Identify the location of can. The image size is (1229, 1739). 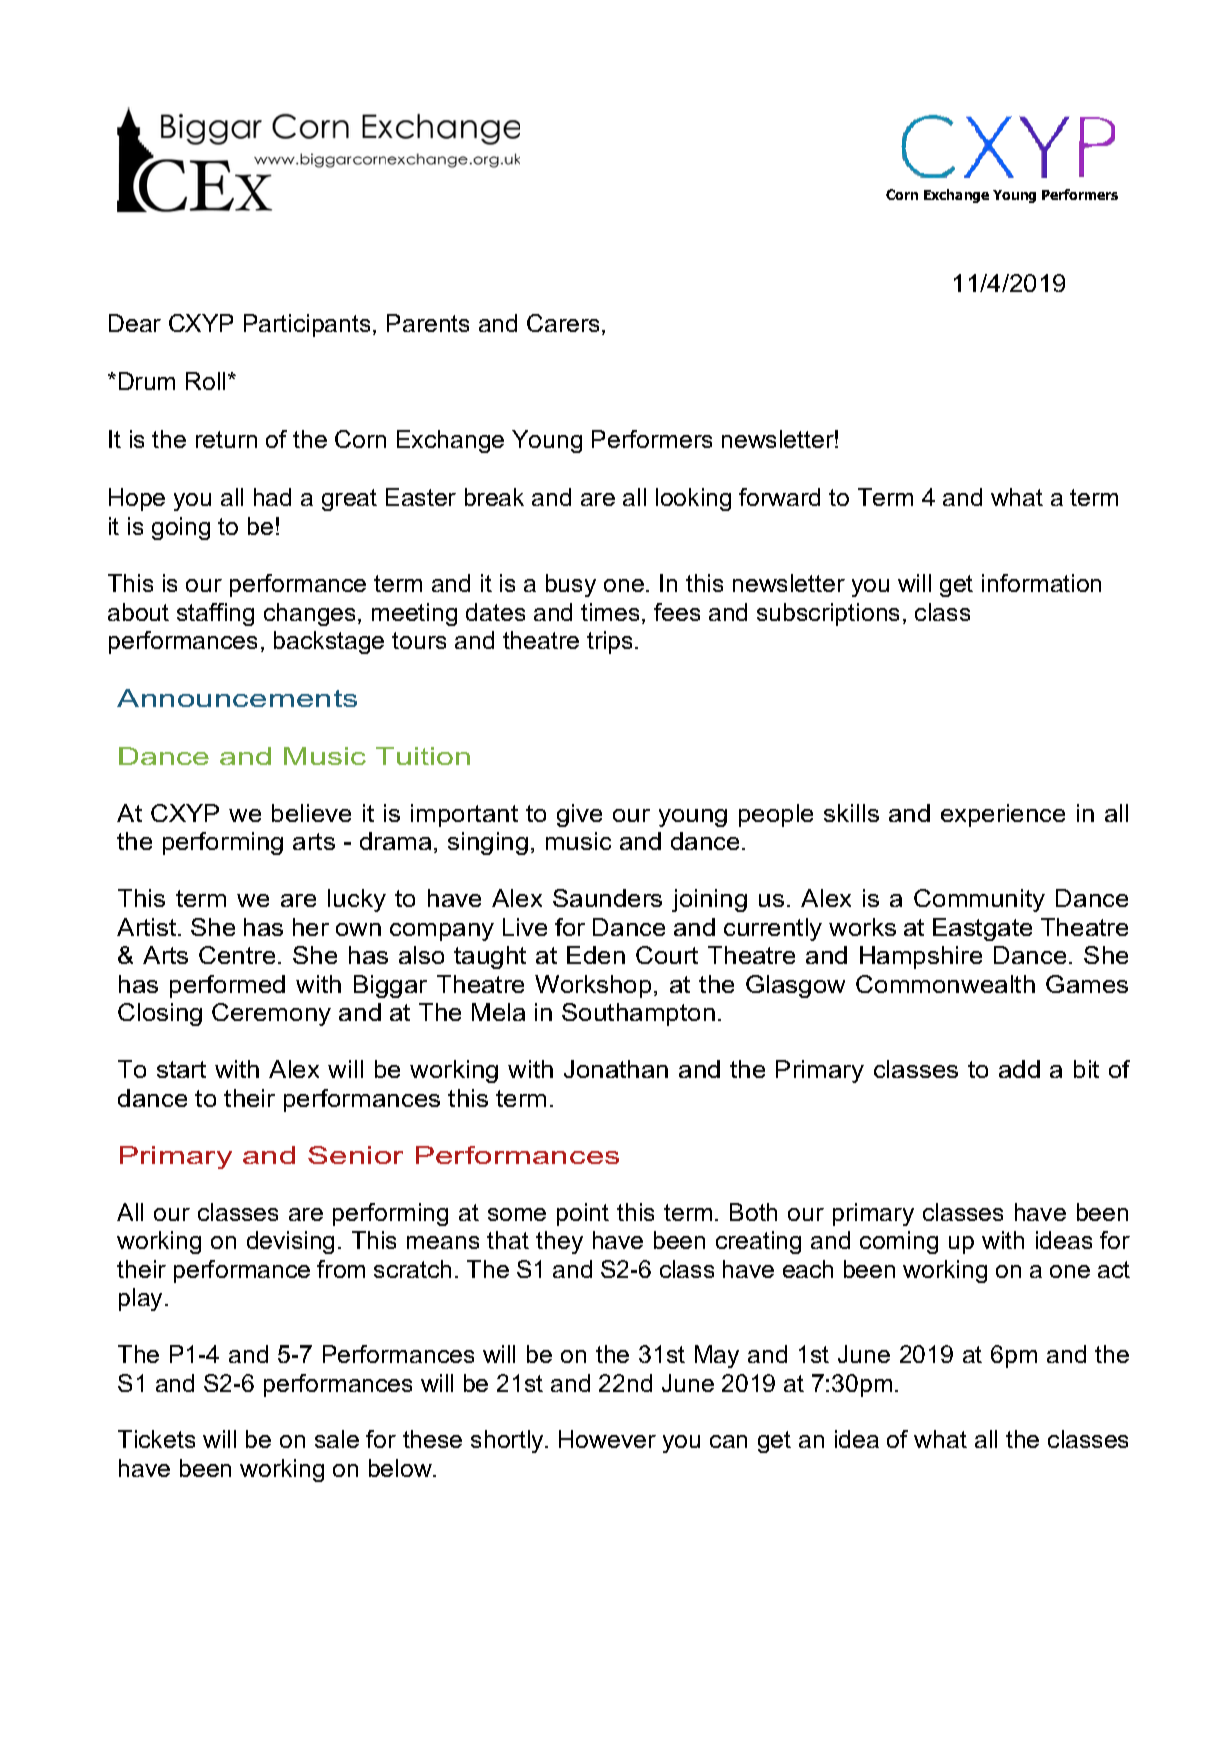
(728, 1441).
